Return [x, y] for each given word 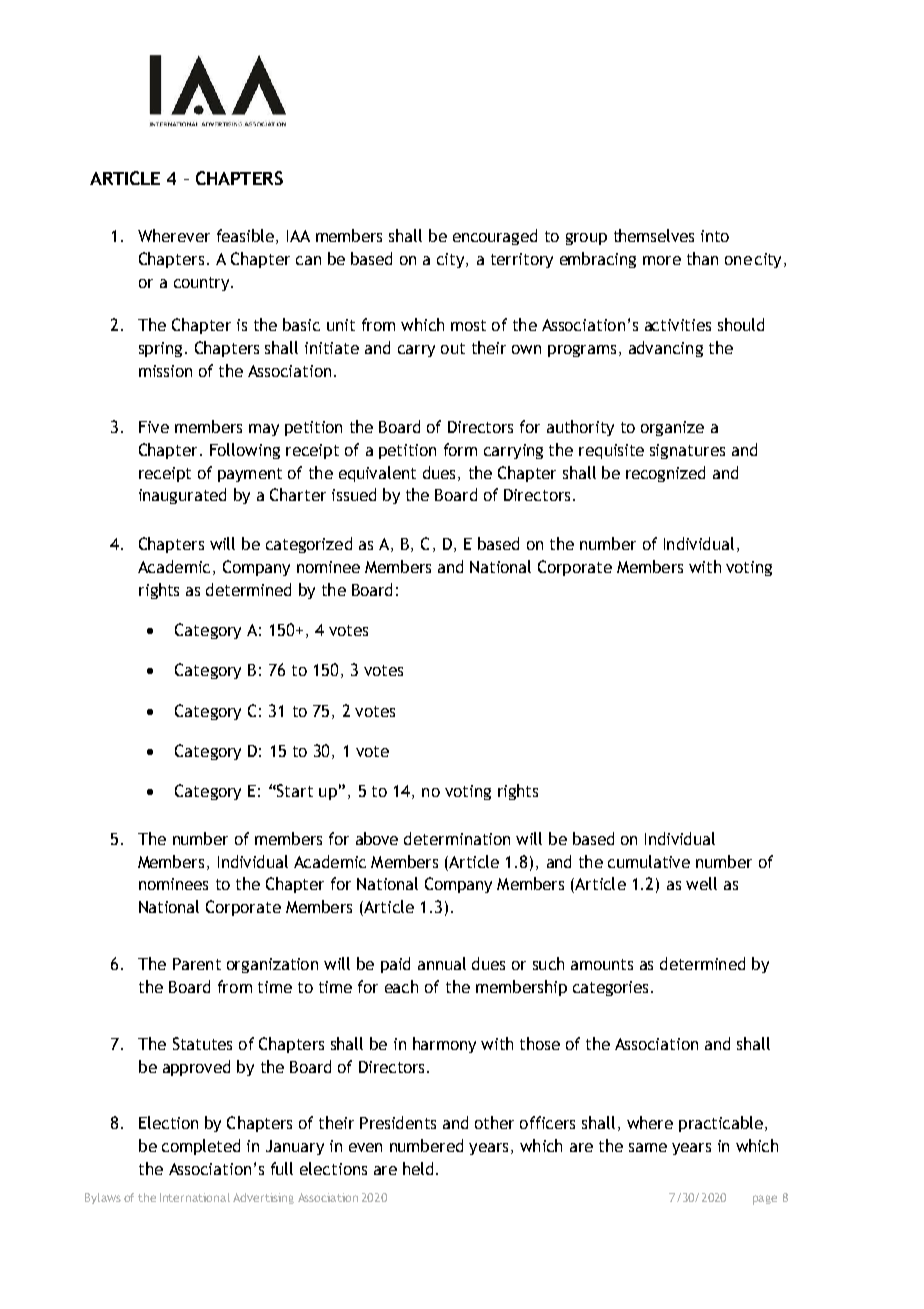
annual [442, 963]
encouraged [495, 237]
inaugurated [182, 496]
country [203, 284]
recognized [665, 474]
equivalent [377, 474]
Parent [197, 964]
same [648, 1147]
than [702, 258]
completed [201, 1147]
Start [294, 790]
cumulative [649, 861]
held [418, 1168]
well [701, 883]
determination [457, 838]
